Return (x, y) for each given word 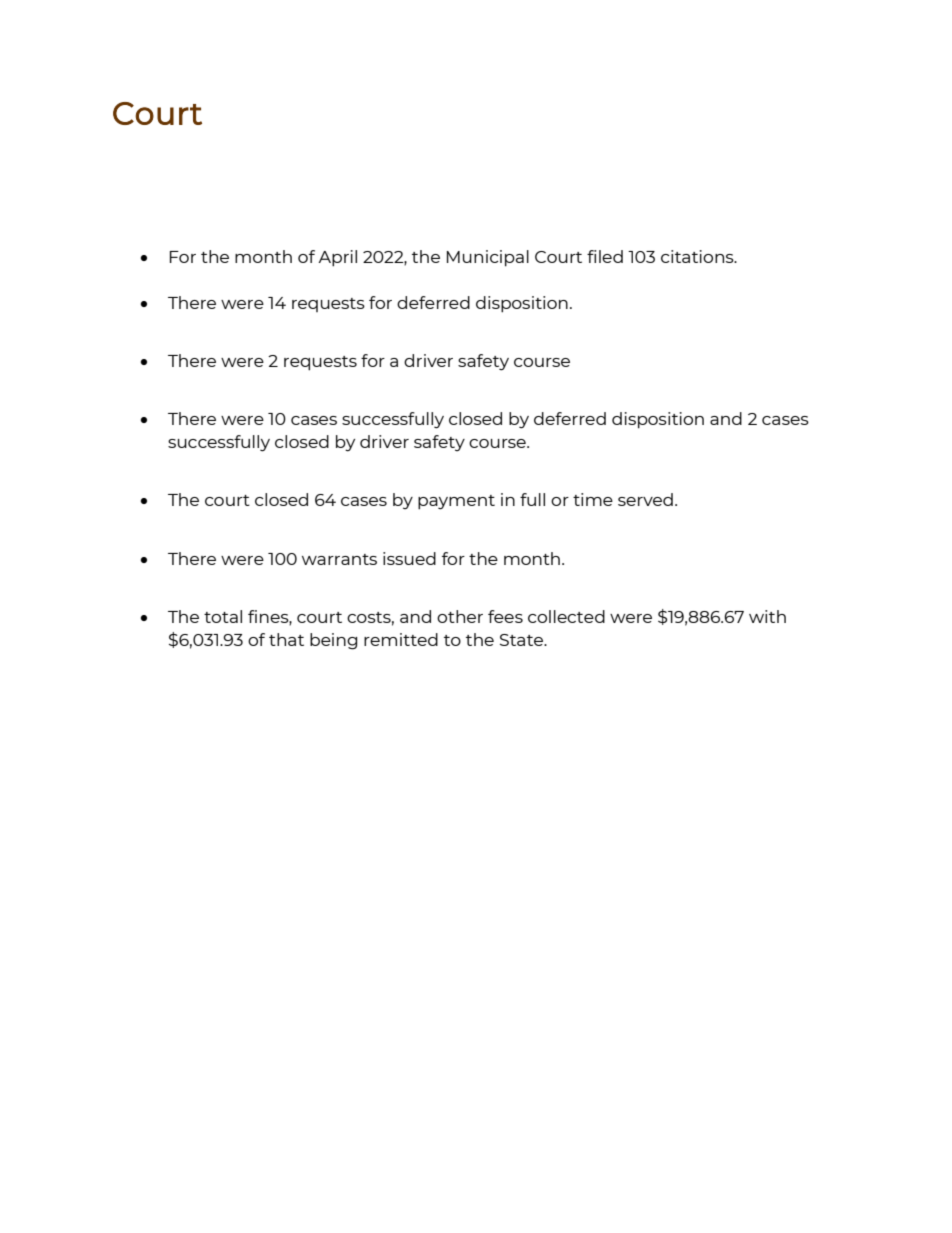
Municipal (488, 258)
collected (566, 616)
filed (605, 256)
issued (409, 558)
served (645, 499)
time (593, 499)
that (286, 639)
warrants (339, 559)
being (333, 641)
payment (456, 502)
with (767, 616)
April (337, 258)
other (460, 616)
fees (505, 616)
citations (698, 256)
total (223, 616)
